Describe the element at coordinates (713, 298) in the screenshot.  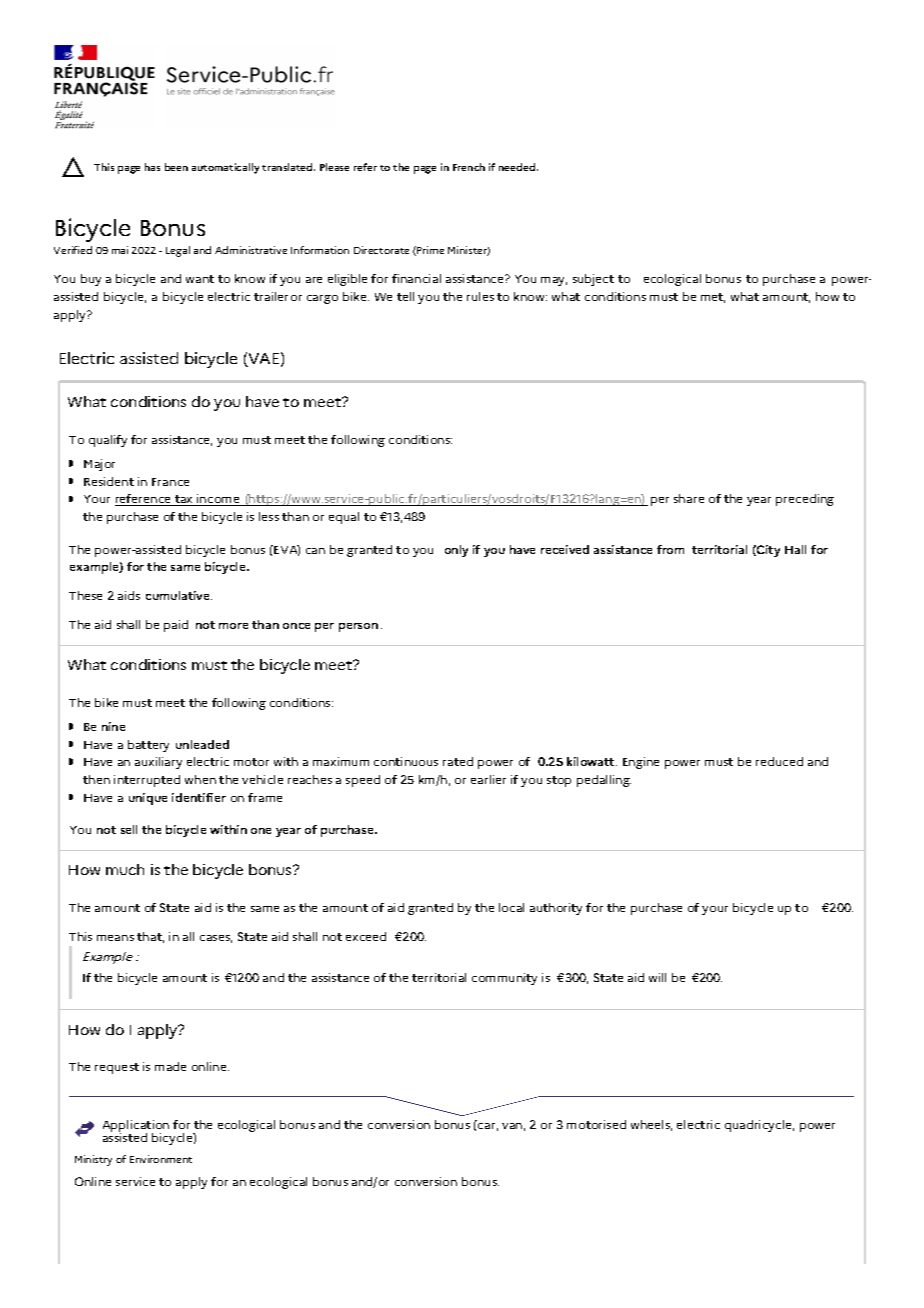
I see `met` at that location.
